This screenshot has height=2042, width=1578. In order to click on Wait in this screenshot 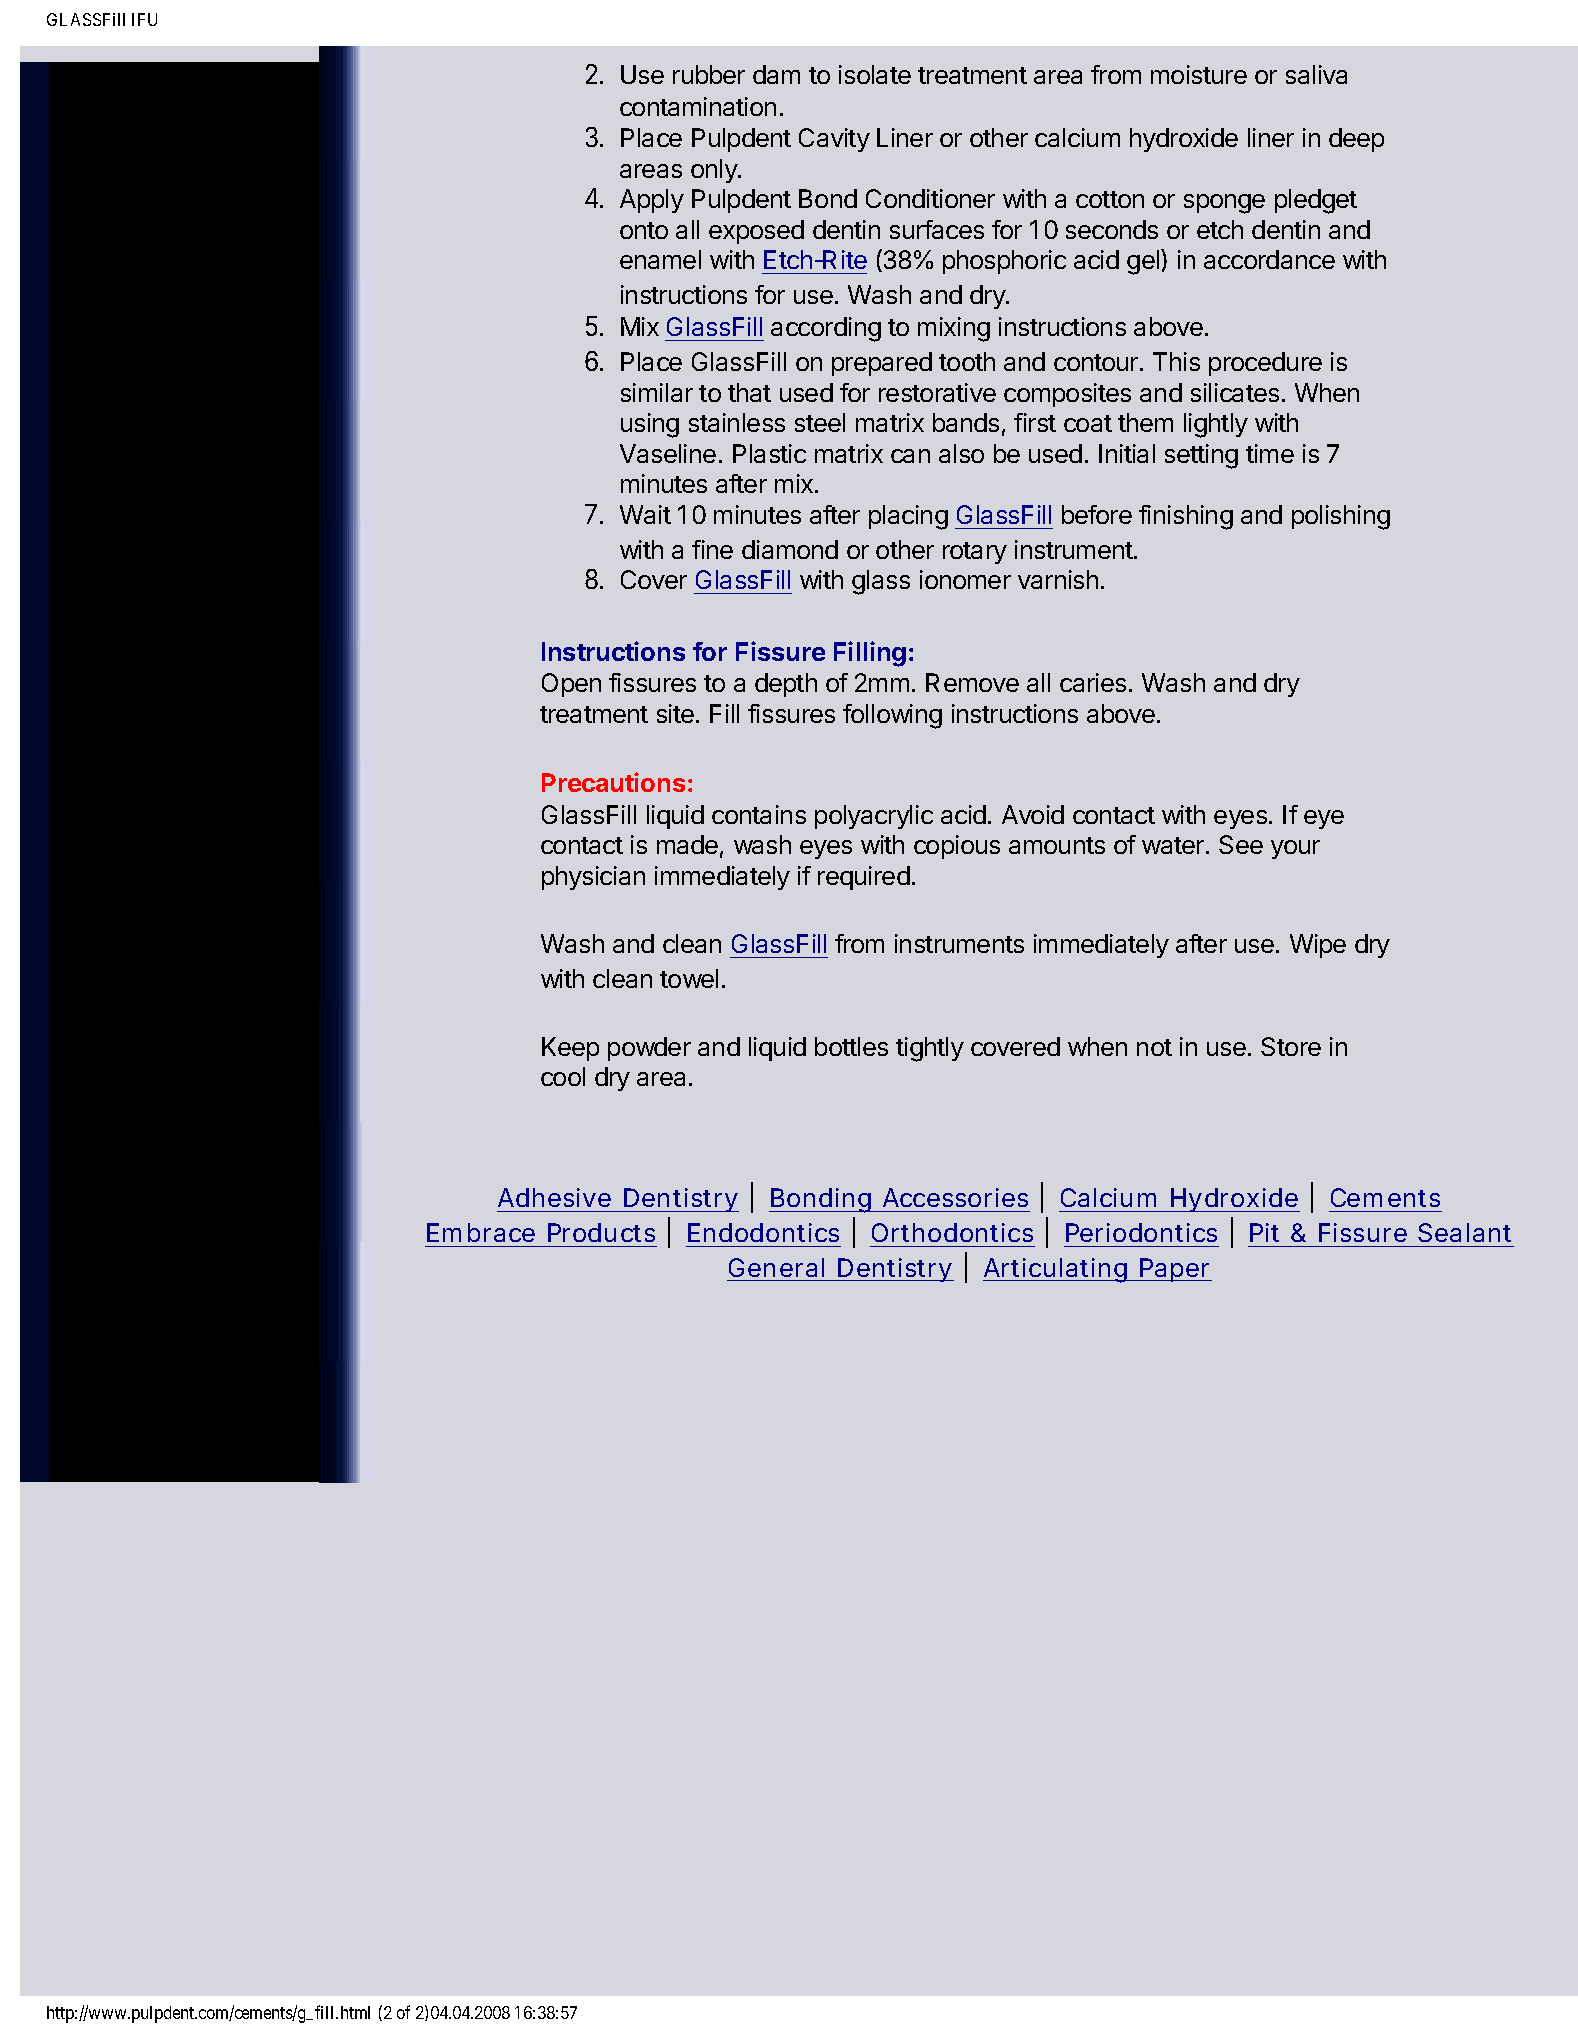, I will do `click(645, 514)`.
